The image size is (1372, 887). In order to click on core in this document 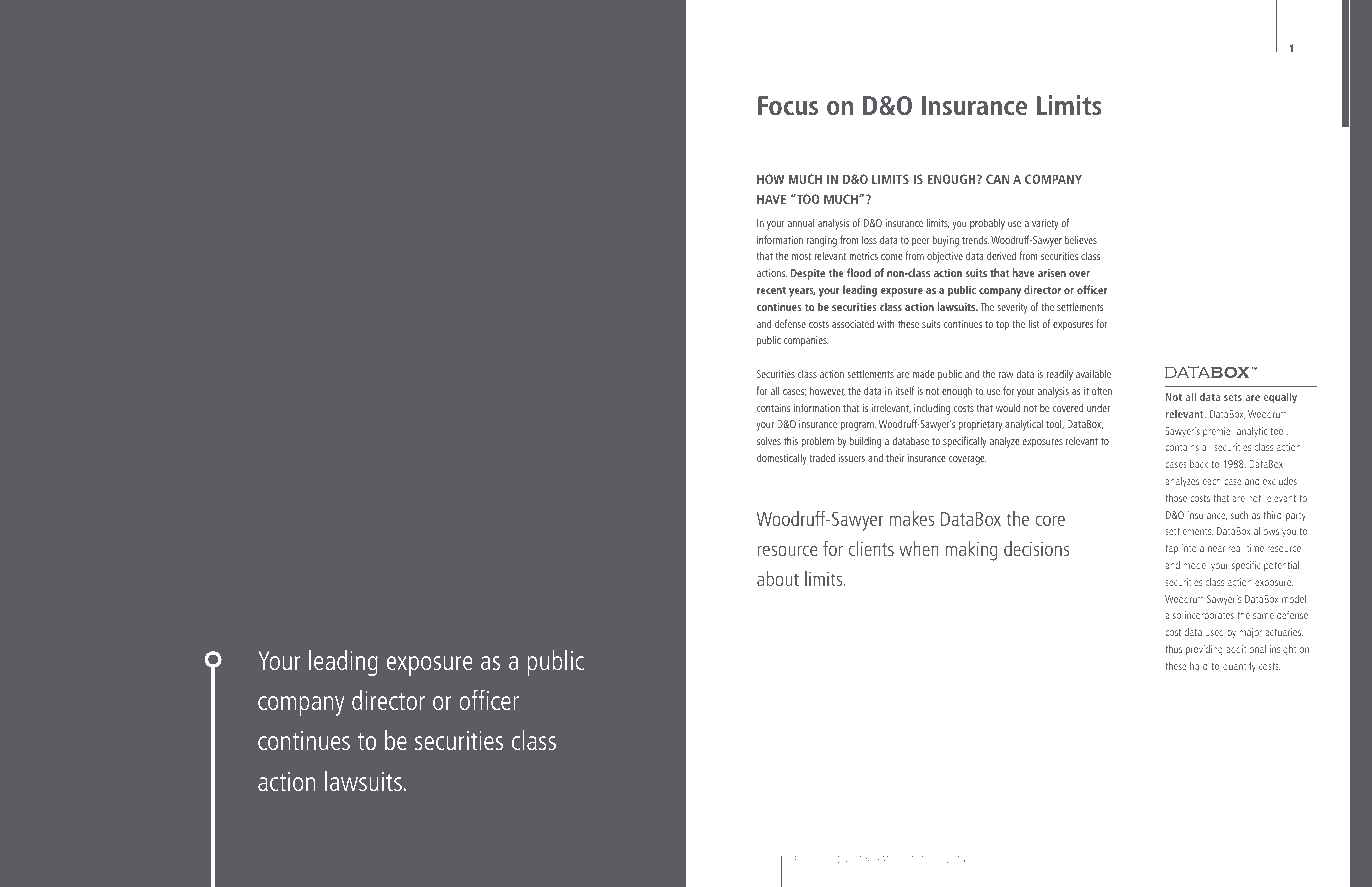, I will do `click(1050, 520)`.
